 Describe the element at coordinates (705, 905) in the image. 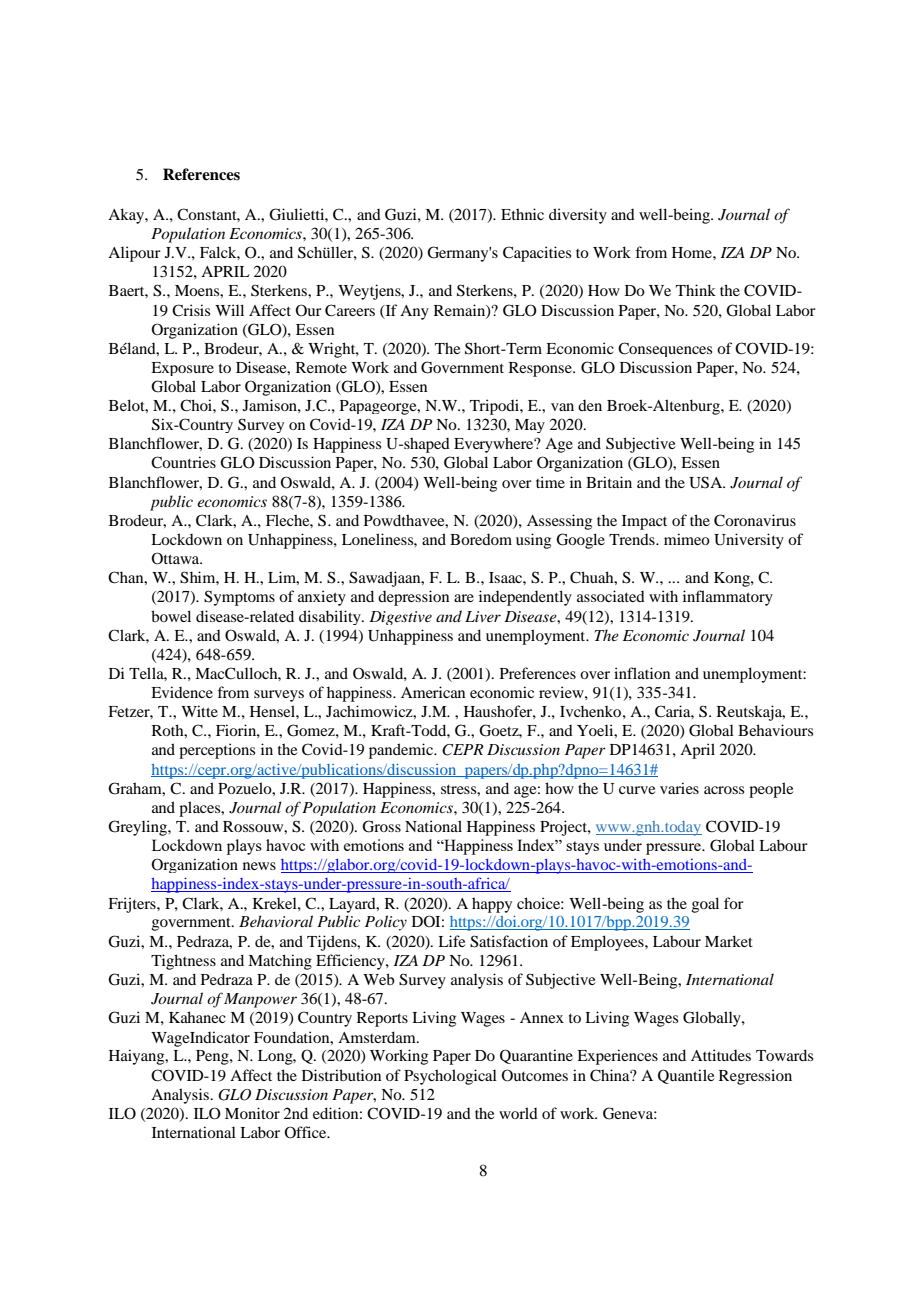

I see `goal` at that location.
